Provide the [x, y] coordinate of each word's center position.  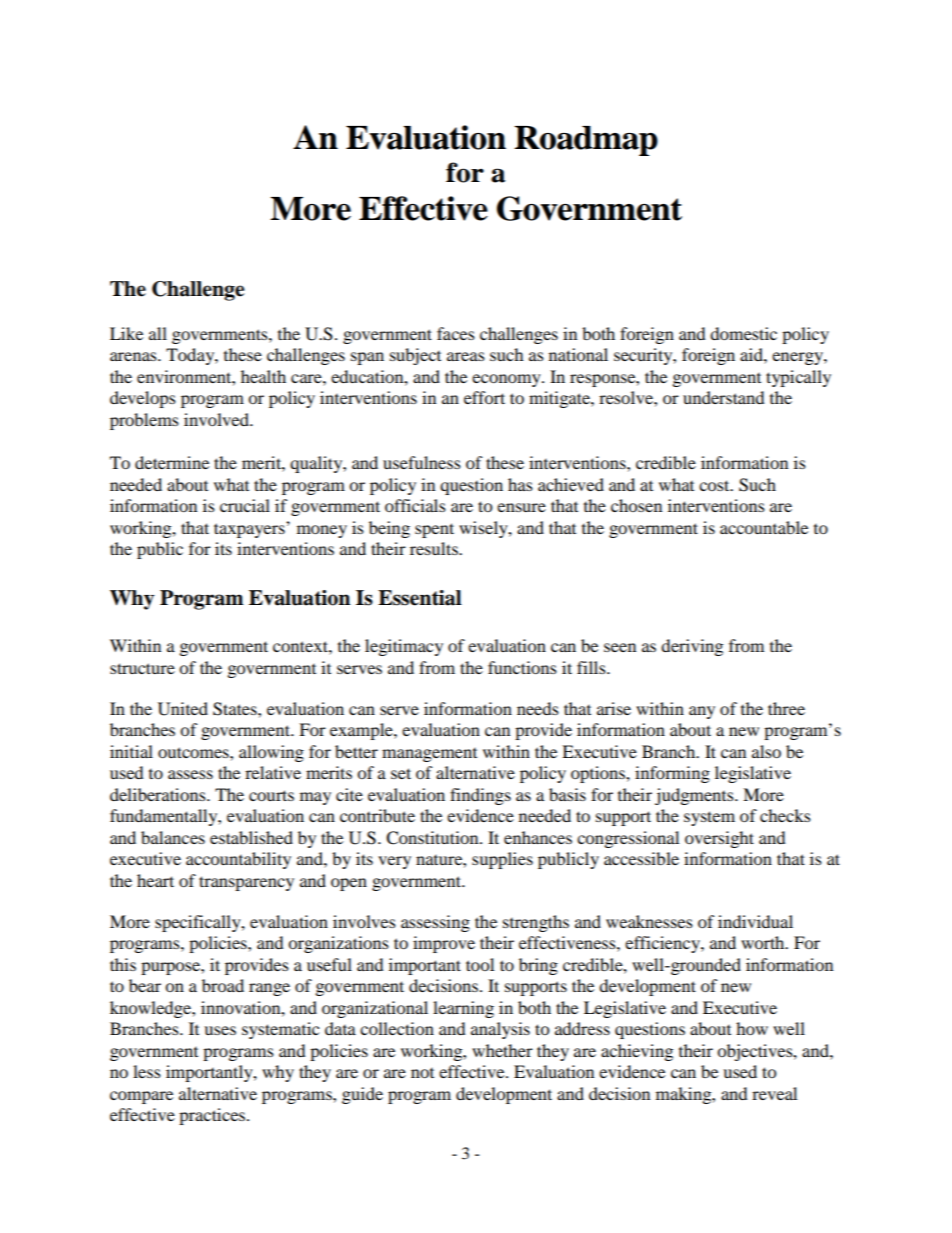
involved [218, 419]
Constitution [433, 838]
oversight [719, 839]
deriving [692, 647]
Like [126, 333]
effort [484, 397]
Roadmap [586, 141]
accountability [238, 860]
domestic [743, 333]
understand [724, 397]
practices [213, 1116]
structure [142, 668]
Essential [420, 598]
